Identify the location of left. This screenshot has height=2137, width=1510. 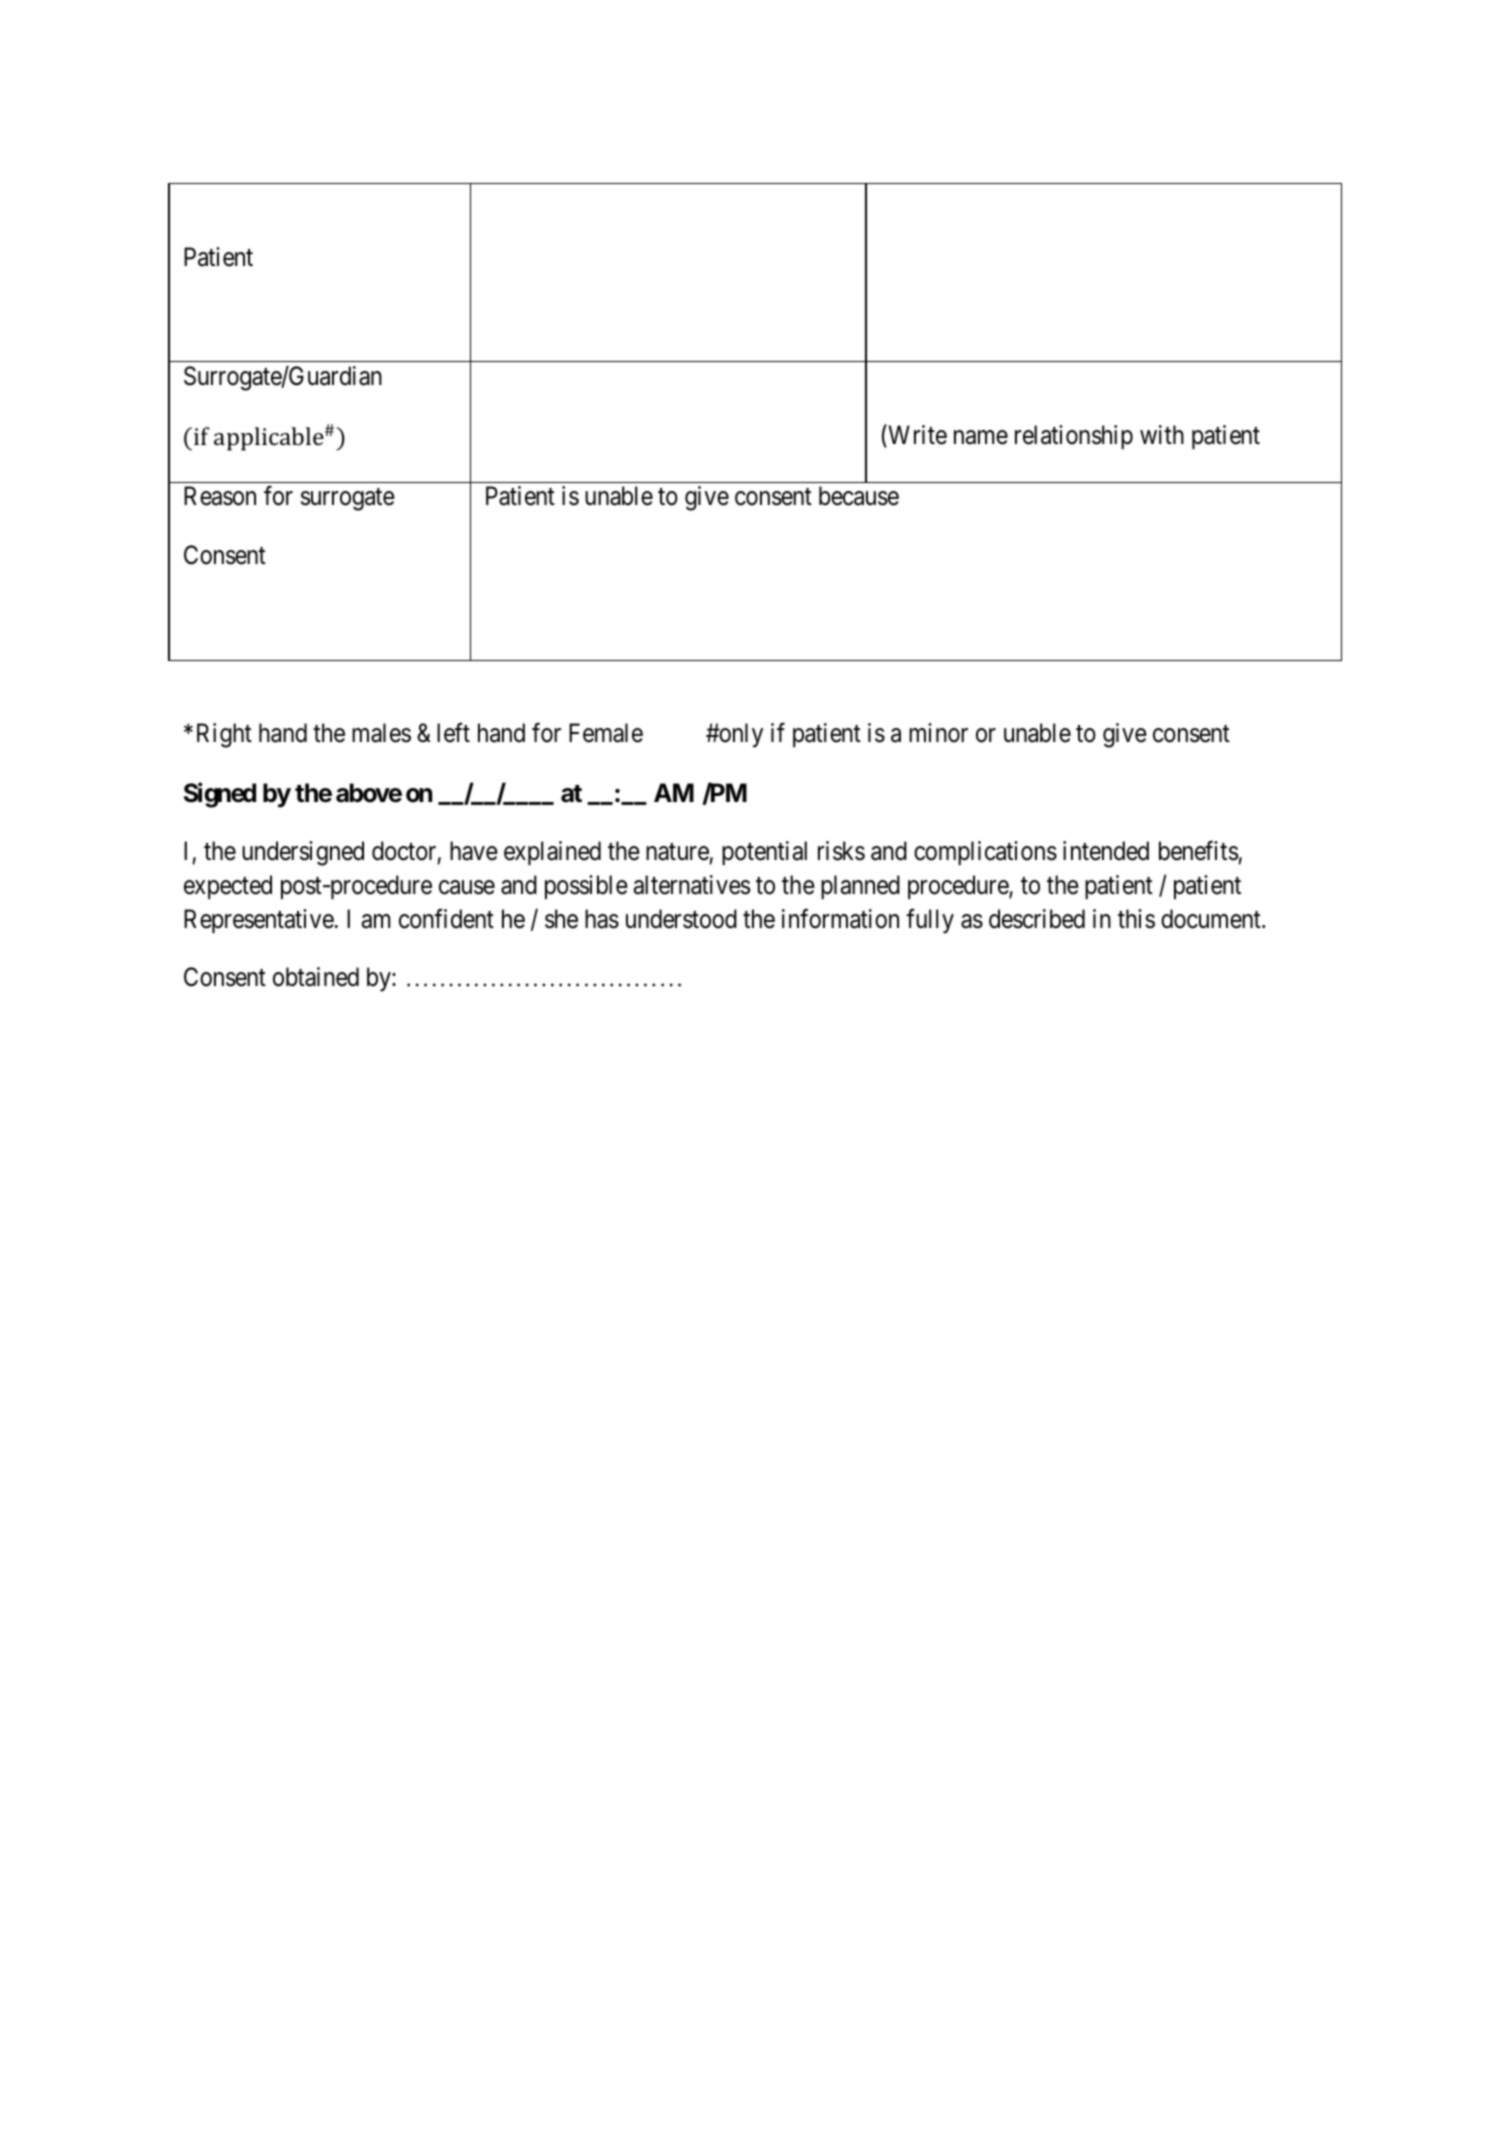
(453, 733).
